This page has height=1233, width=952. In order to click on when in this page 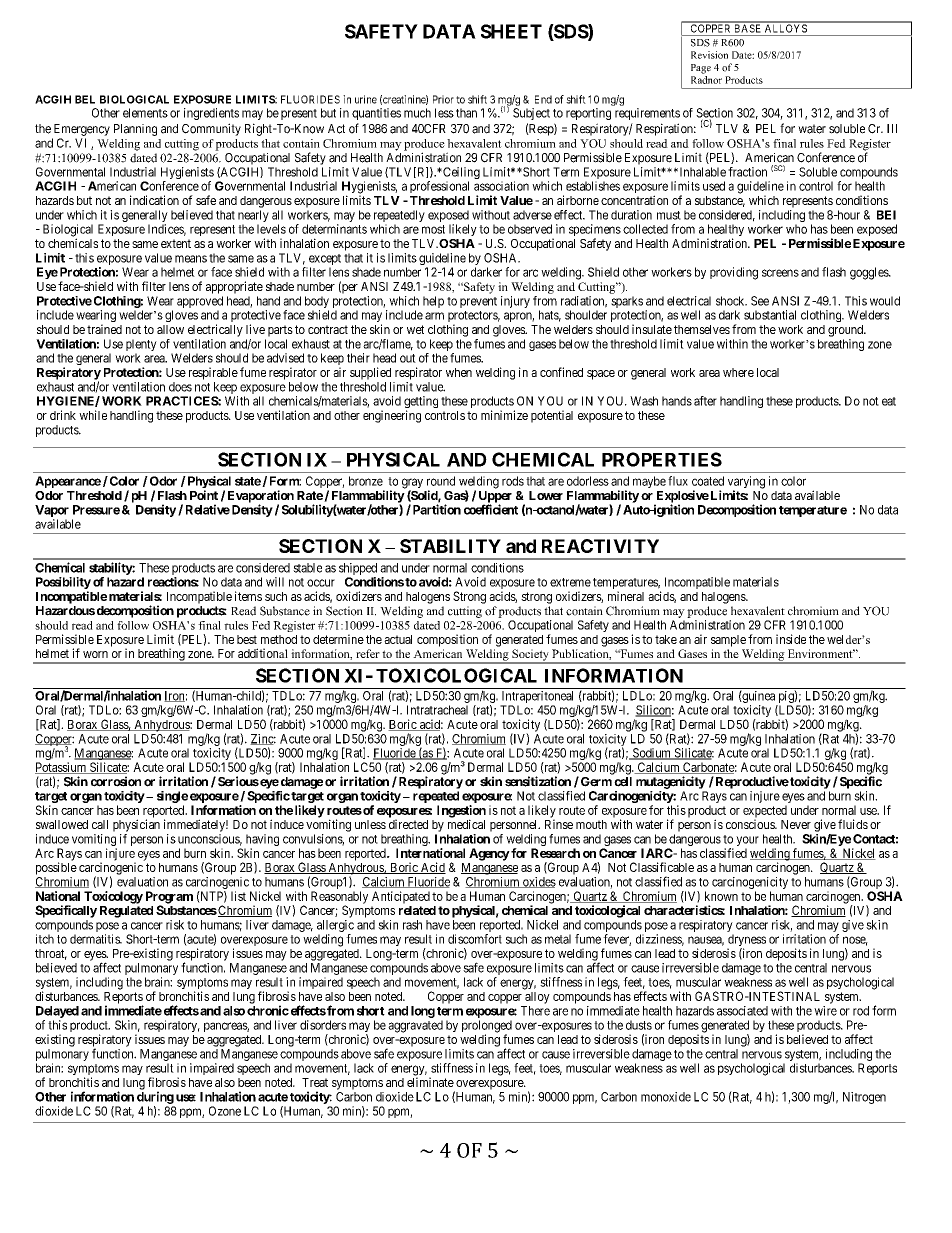, I will do `click(459, 372)`.
